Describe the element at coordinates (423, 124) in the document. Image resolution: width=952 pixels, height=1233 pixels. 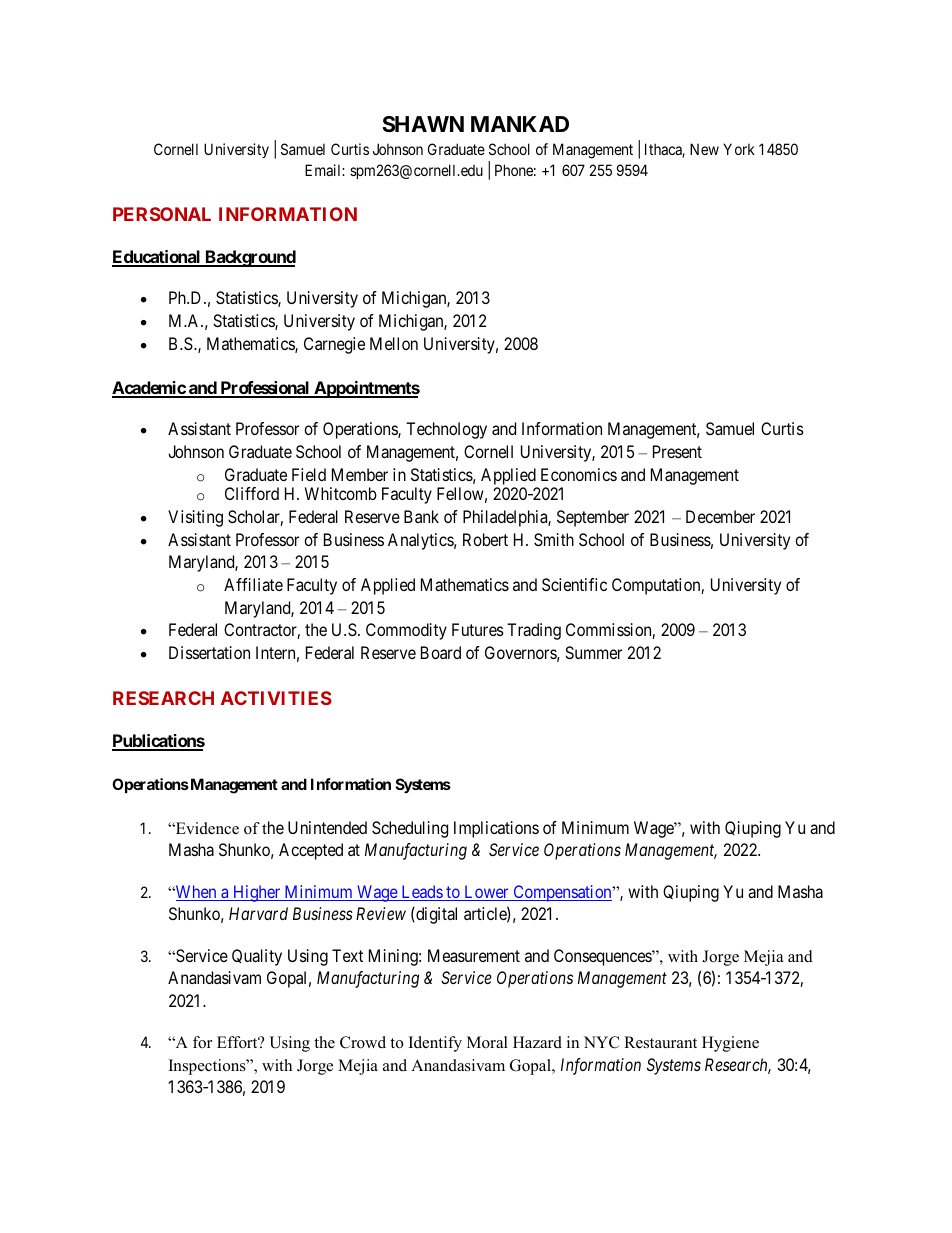
I see `SHAWN` at that location.
